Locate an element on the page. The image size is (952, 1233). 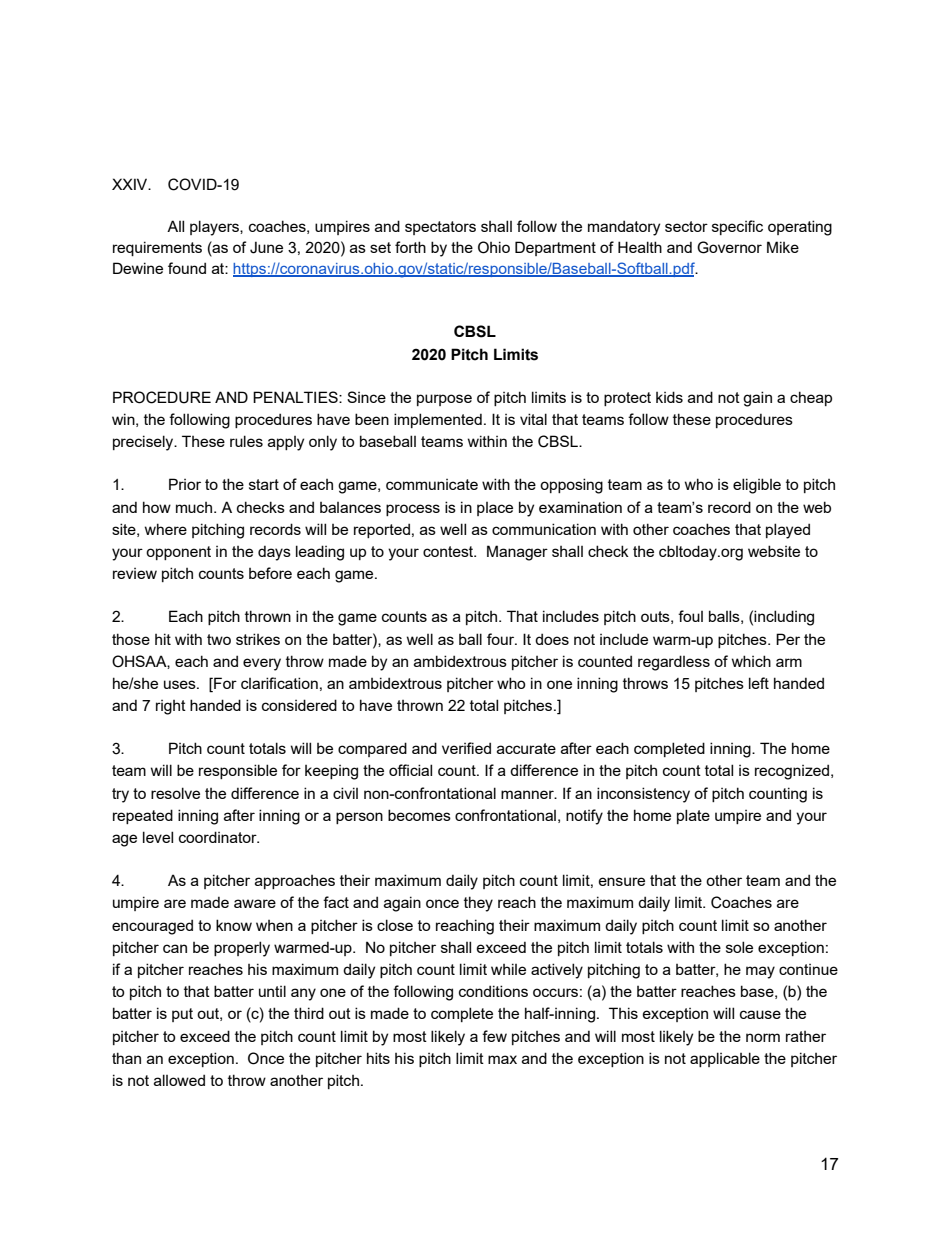
two is located at coordinates (219, 639).
